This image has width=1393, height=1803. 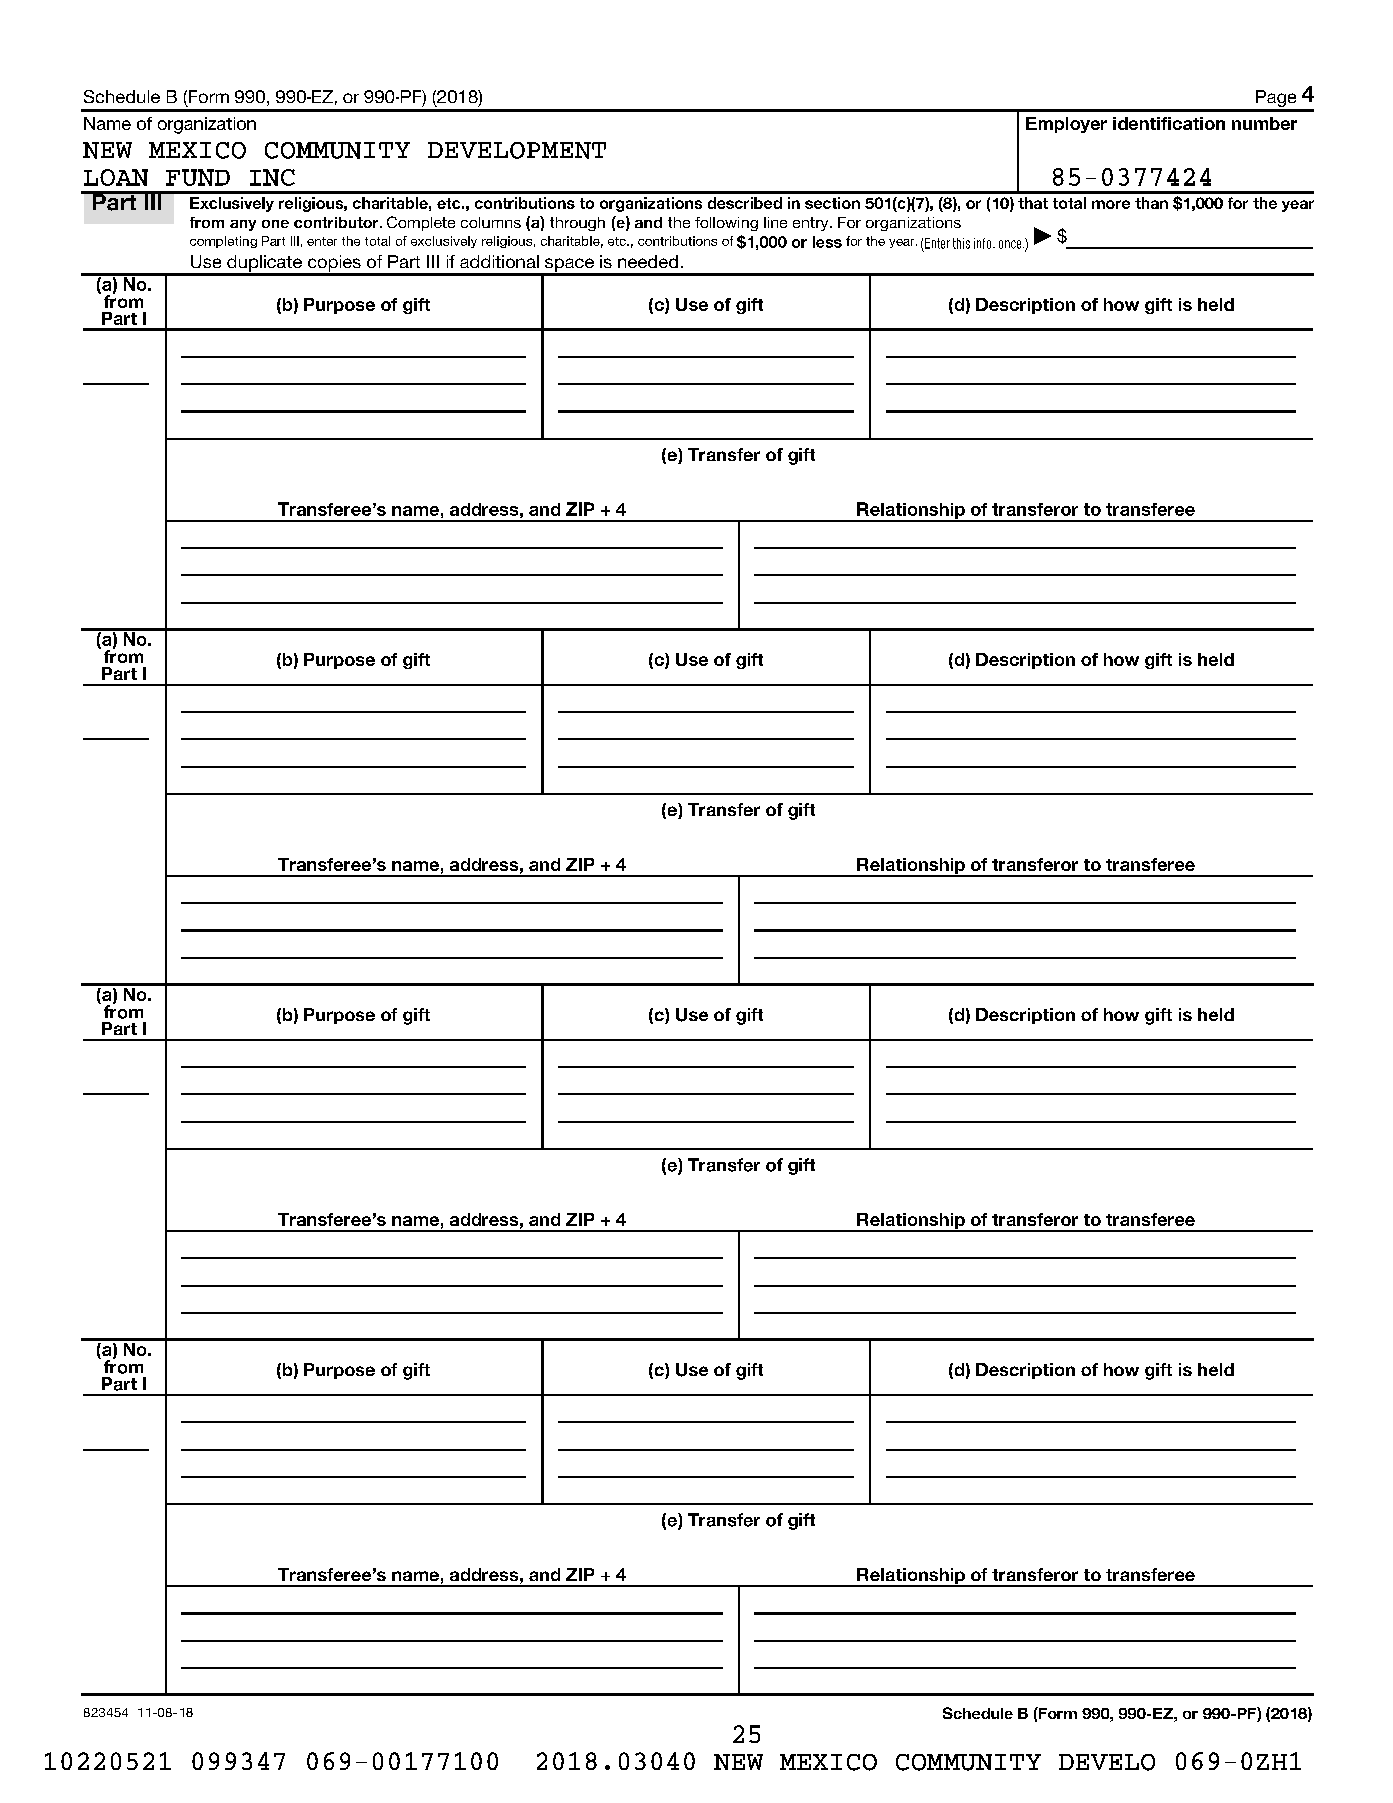 I want to click on additional, so click(x=499, y=261).
